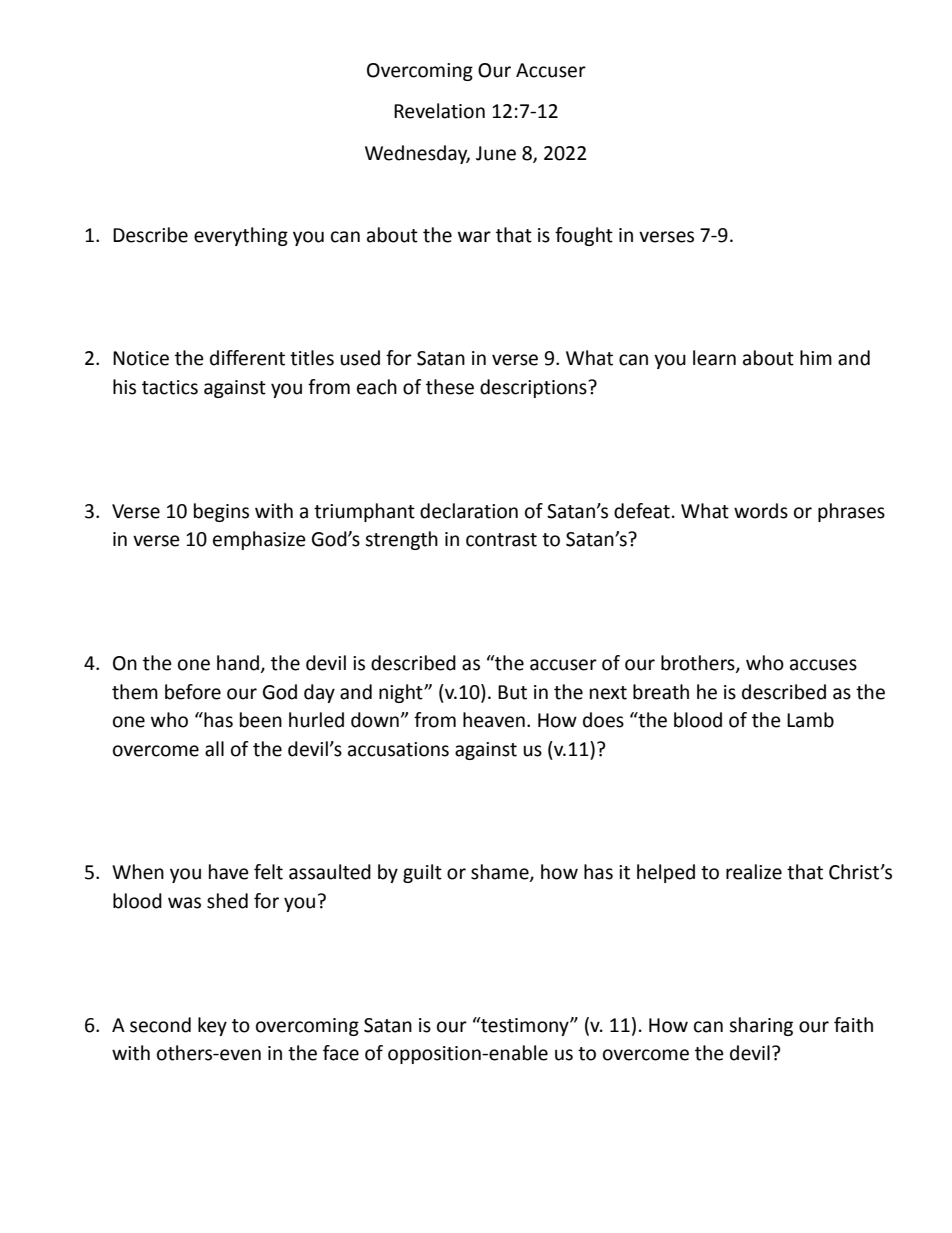 The image size is (952, 1233). Describe the element at coordinates (496, 153) in the image. I see `June` at that location.
